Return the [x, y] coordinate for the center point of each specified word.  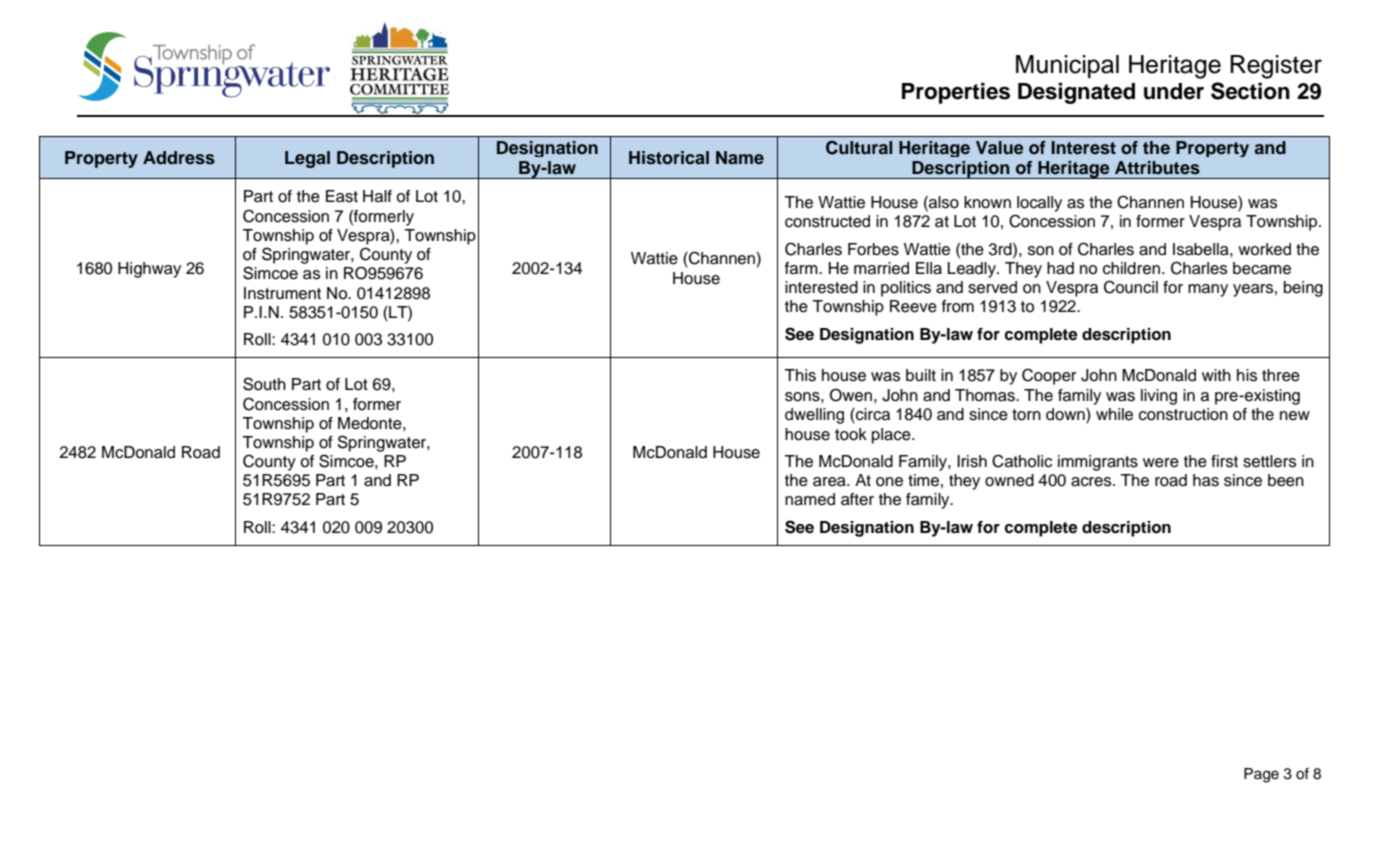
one [889, 482]
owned [1009, 480]
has [1206, 480]
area [830, 482]
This [800, 375]
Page [1261, 775]
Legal [307, 159]
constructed [827, 221]
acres [1092, 482]
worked [1264, 249]
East [342, 196]
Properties [956, 93]
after [857, 499]
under [1174, 91]
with [1216, 375]
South [264, 384]
